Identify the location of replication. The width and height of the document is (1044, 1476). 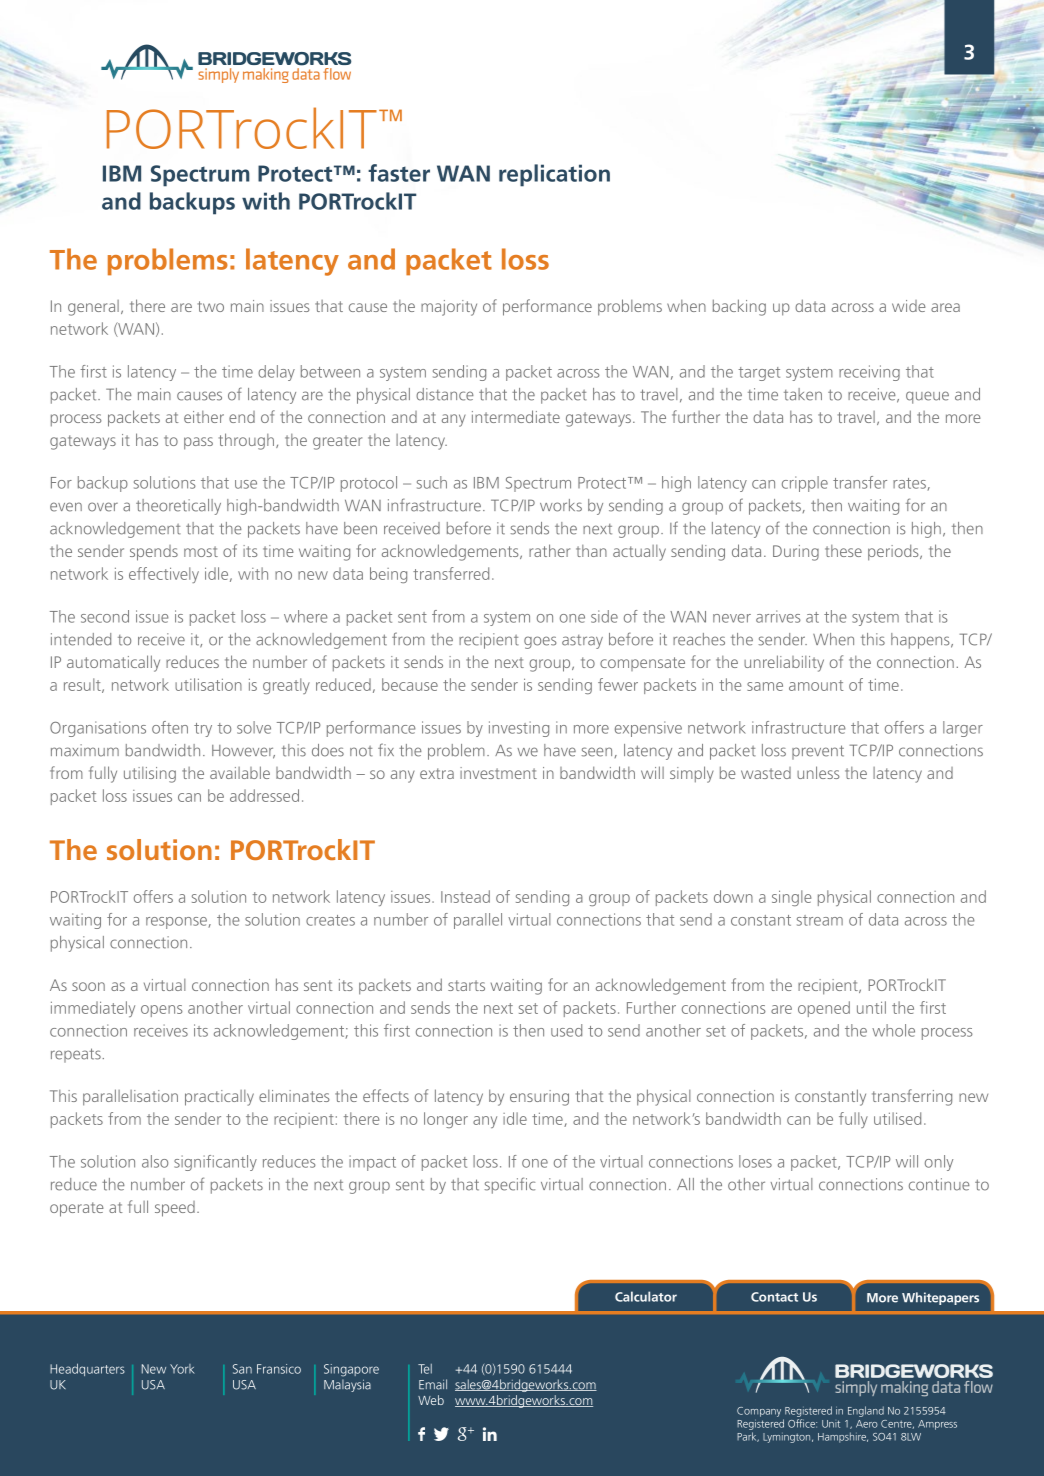
(554, 175).
